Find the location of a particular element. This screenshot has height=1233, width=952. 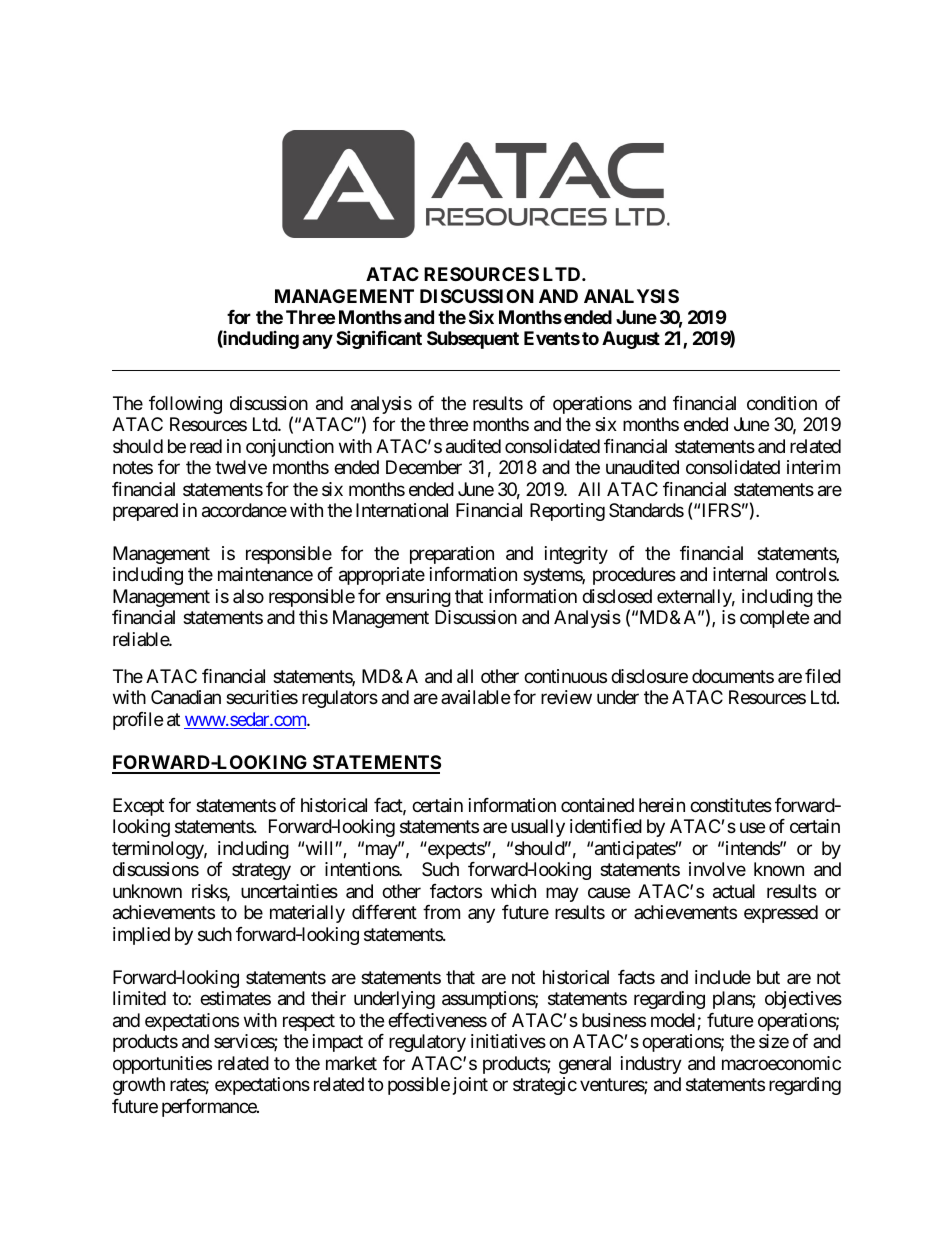

Except is located at coordinates (138, 807).
